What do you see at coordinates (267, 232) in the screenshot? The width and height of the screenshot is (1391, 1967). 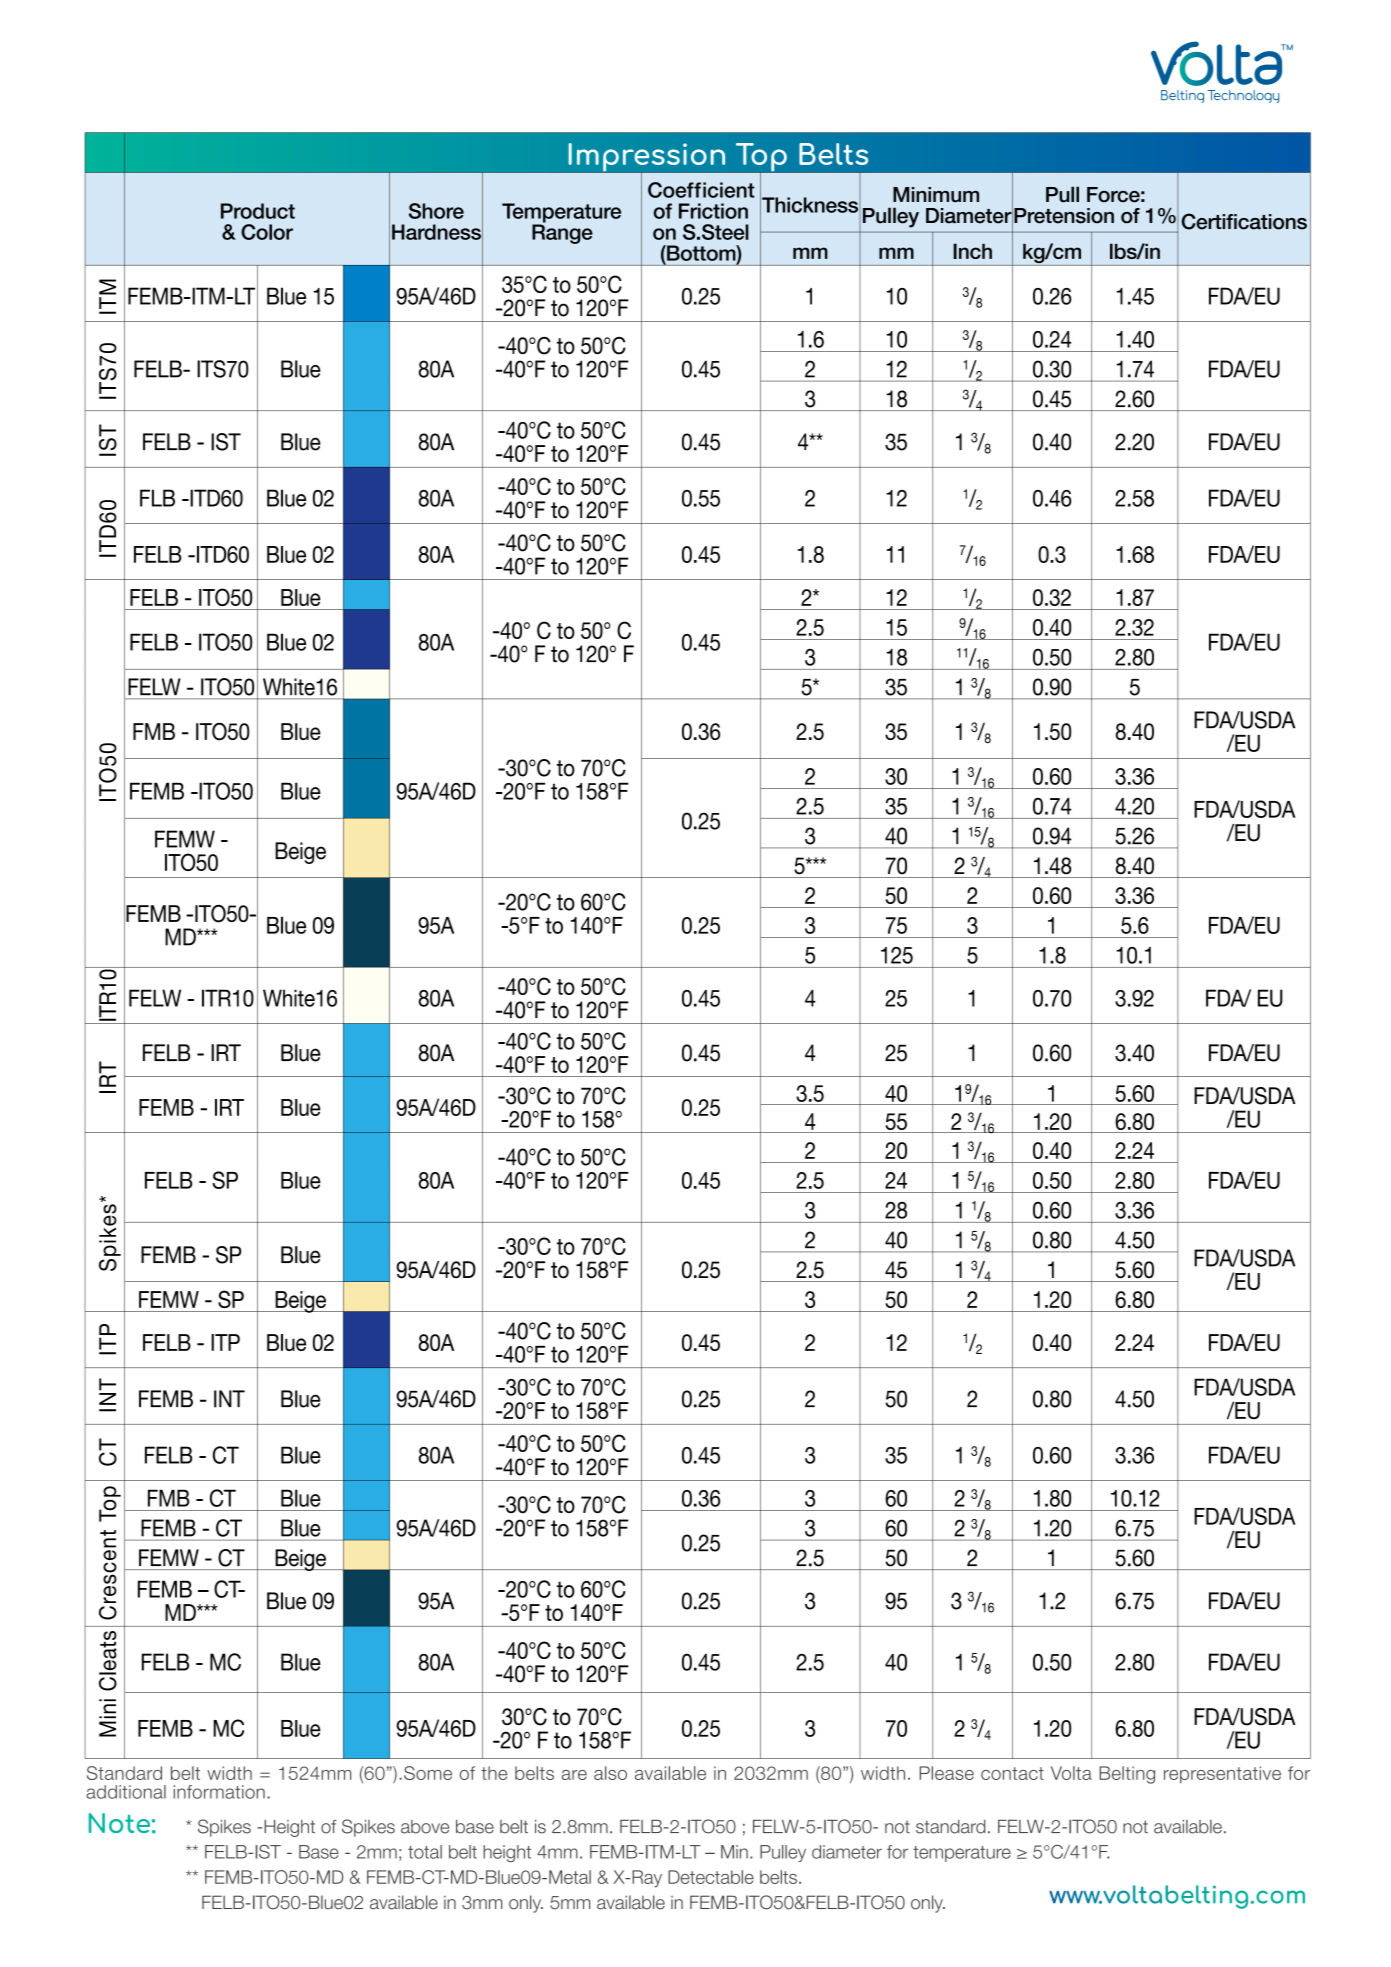 I see `Color` at bounding box center [267, 232].
